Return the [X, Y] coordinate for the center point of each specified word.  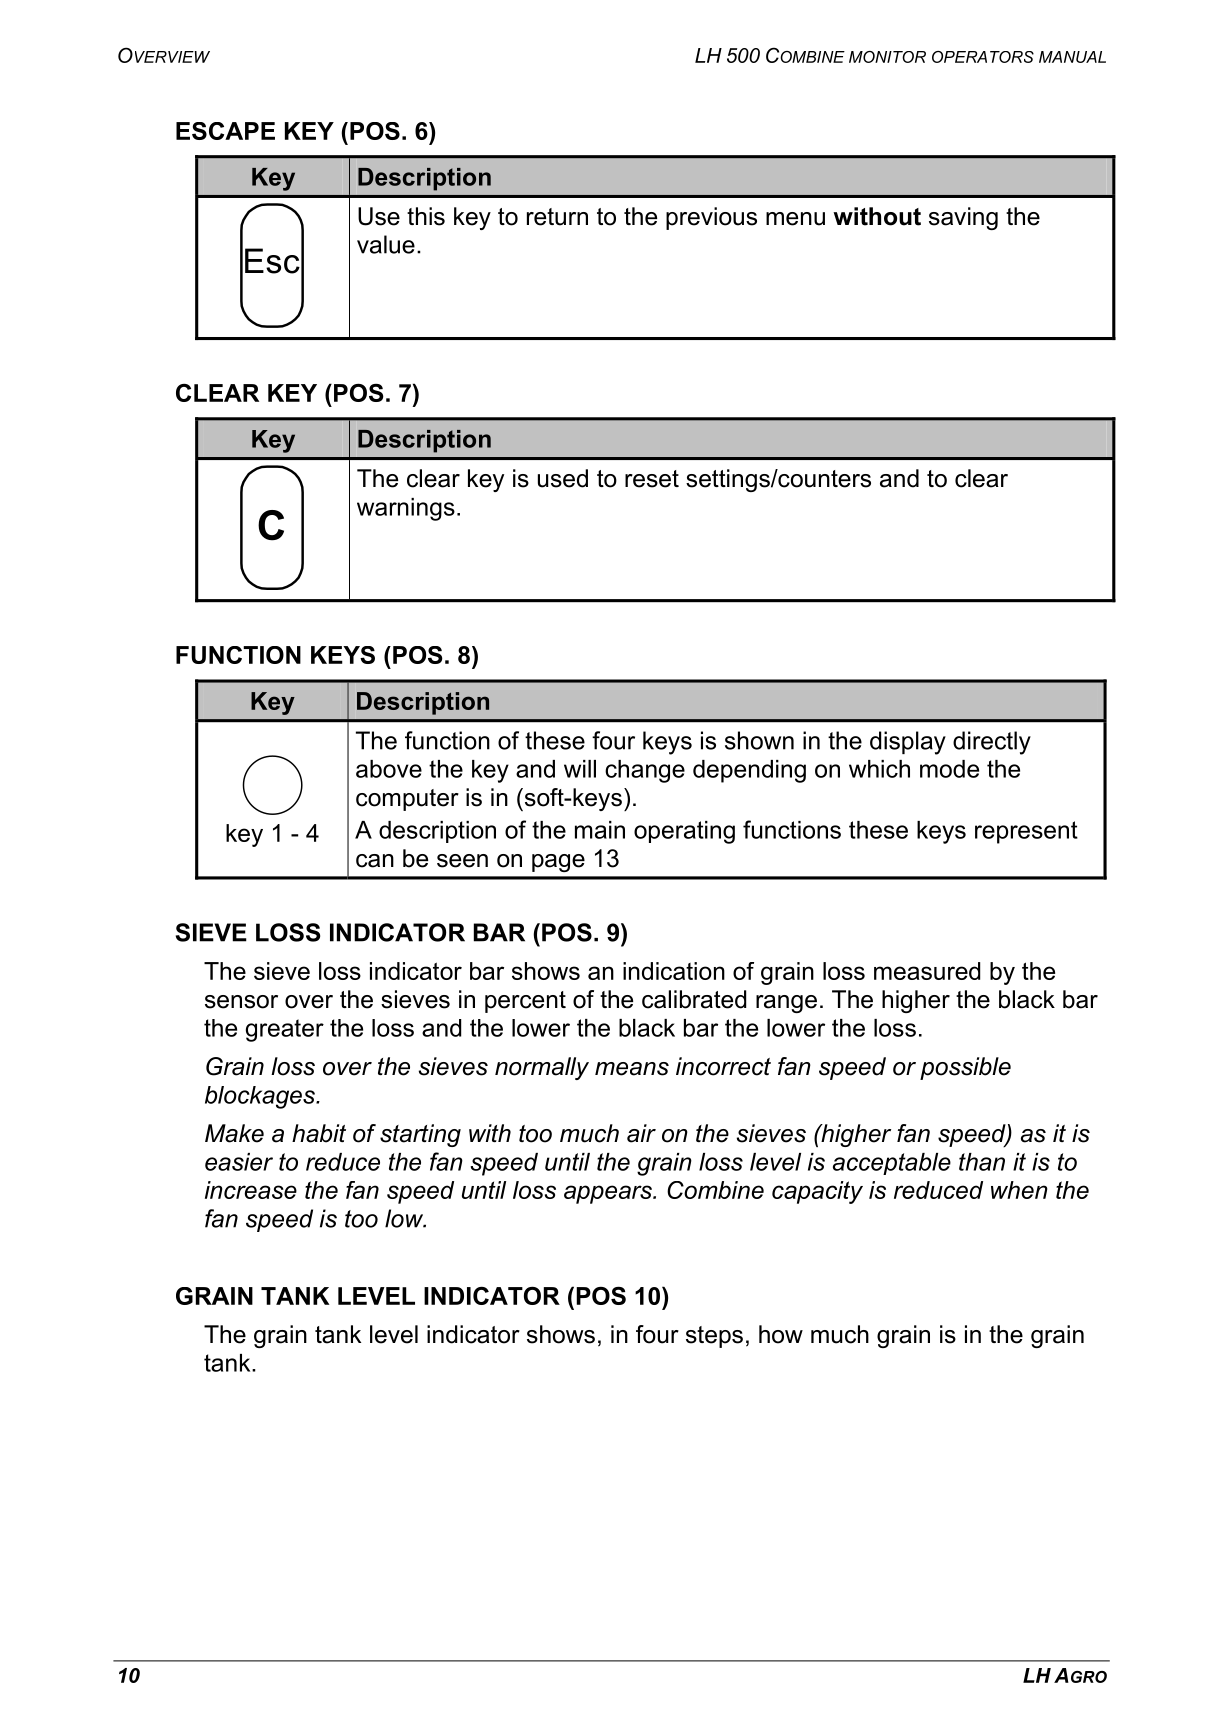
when [1019, 1190]
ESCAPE [225, 131]
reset [652, 479]
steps [714, 1337]
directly [992, 743]
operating [684, 832]
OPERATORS [983, 57]
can [375, 861]
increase [251, 1190]
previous [711, 218]
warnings [406, 509]
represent [1026, 832]
